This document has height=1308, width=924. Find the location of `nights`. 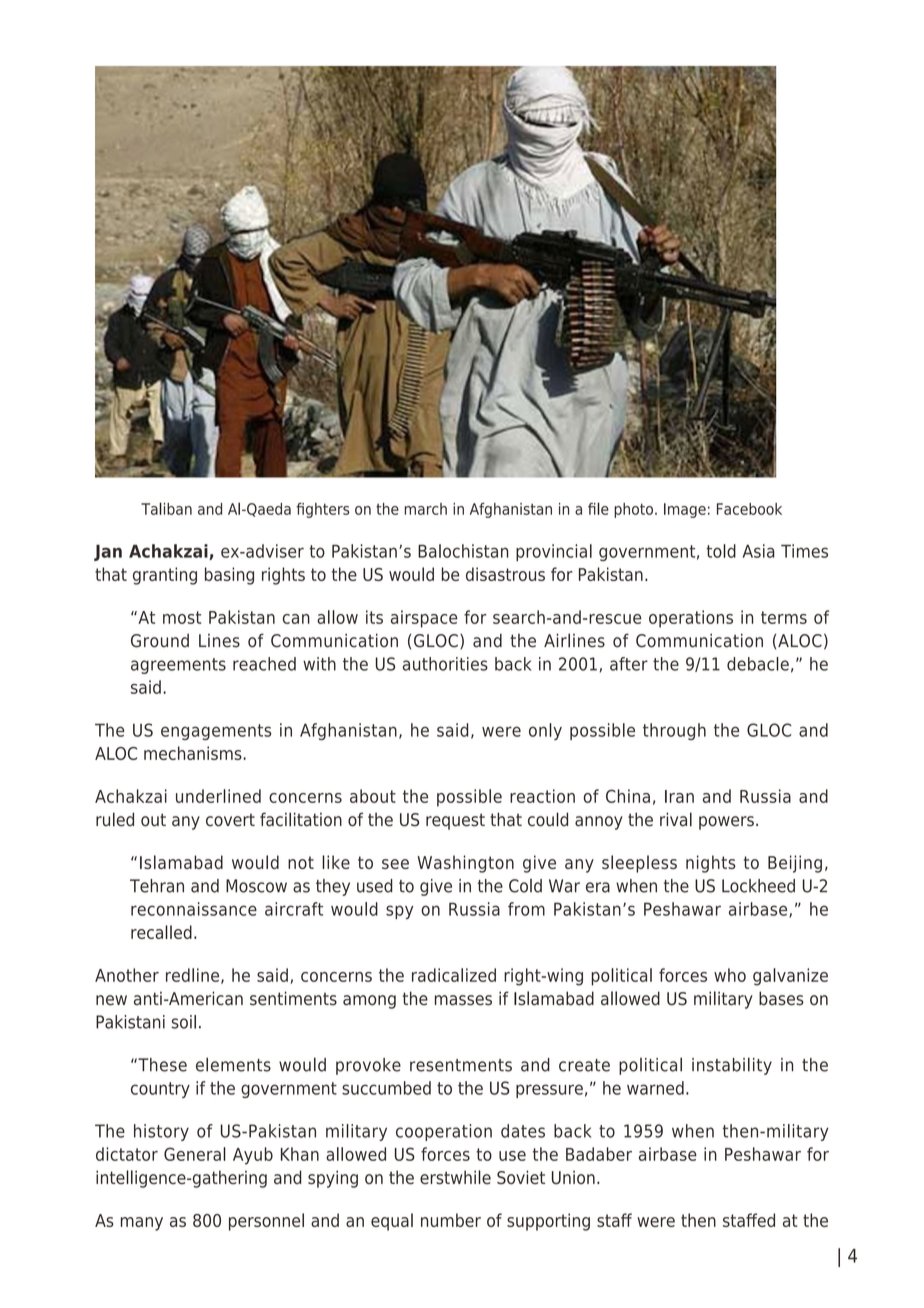

nights is located at coordinates (711, 864).
